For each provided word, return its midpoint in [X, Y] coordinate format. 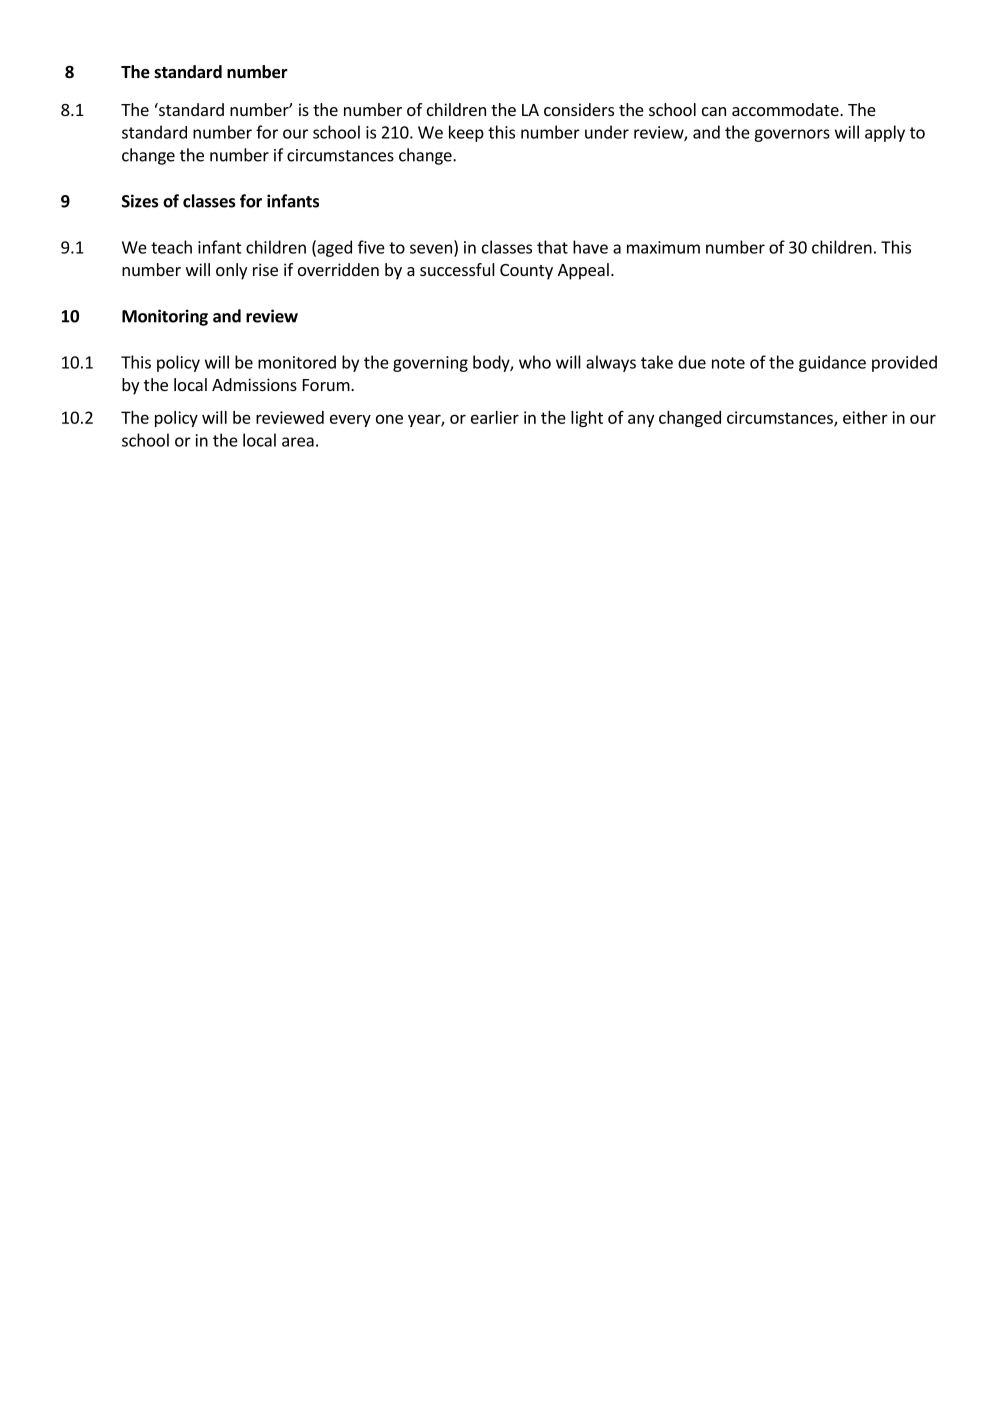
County [526, 272]
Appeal [583, 271]
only [231, 271]
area [298, 442]
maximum [663, 247]
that [552, 247]
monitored [297, 362]
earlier [495, 417]
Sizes [140, 201]
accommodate [786, 109]
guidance [832, 363]
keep [466, 133]
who [535, 362]
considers [579, 109]
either [865, 417]
